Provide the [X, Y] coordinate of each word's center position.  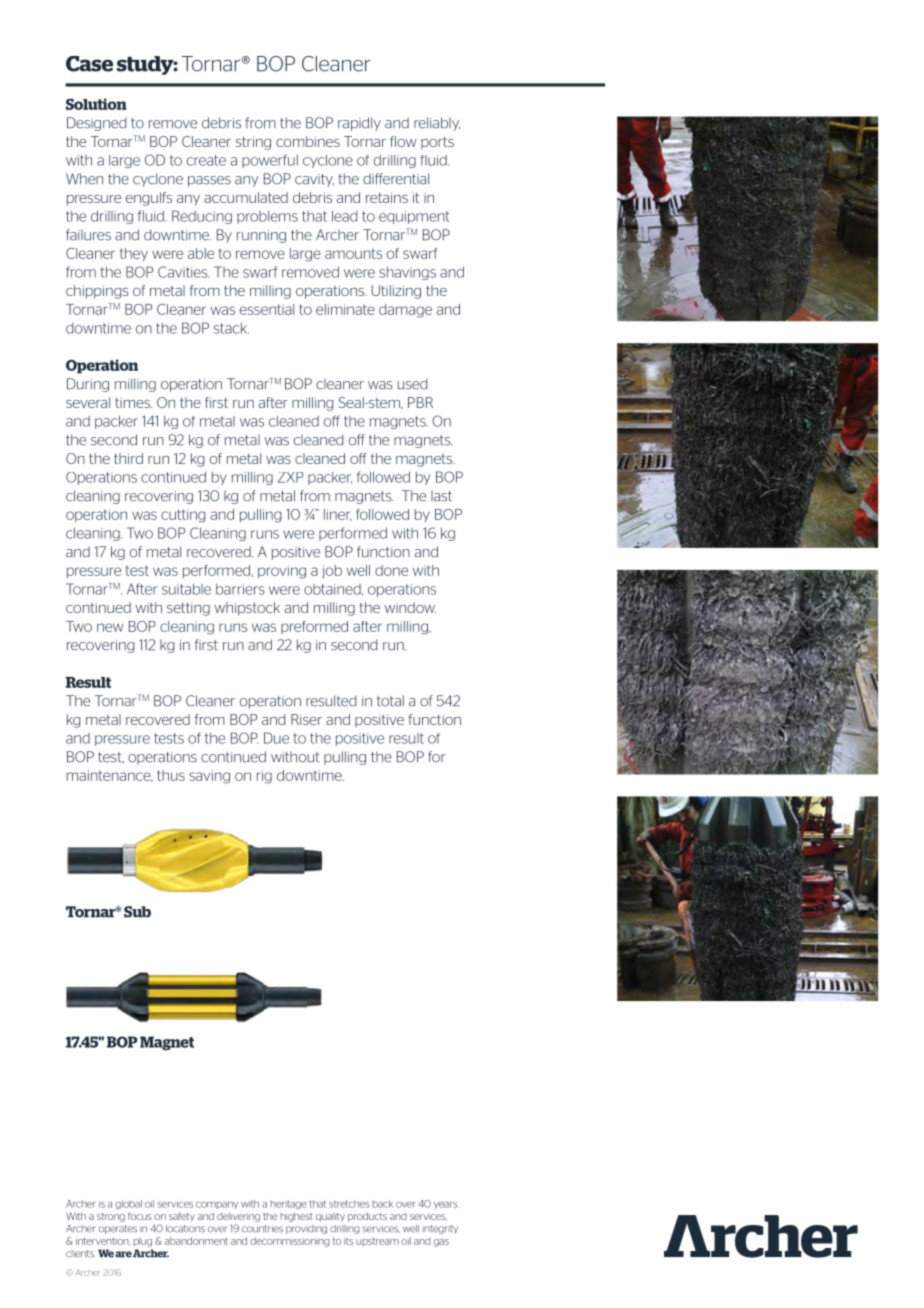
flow [403, 141]
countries [262, 1229]
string [253, 143]
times [133, 402]
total [390, 701]
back [383, 1204]
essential [267, 309]
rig [264, 777]
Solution [96, 104]
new [110, 627]
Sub [137, 912]
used [413, 384]
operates [118, 1229]
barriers [240, 589]
